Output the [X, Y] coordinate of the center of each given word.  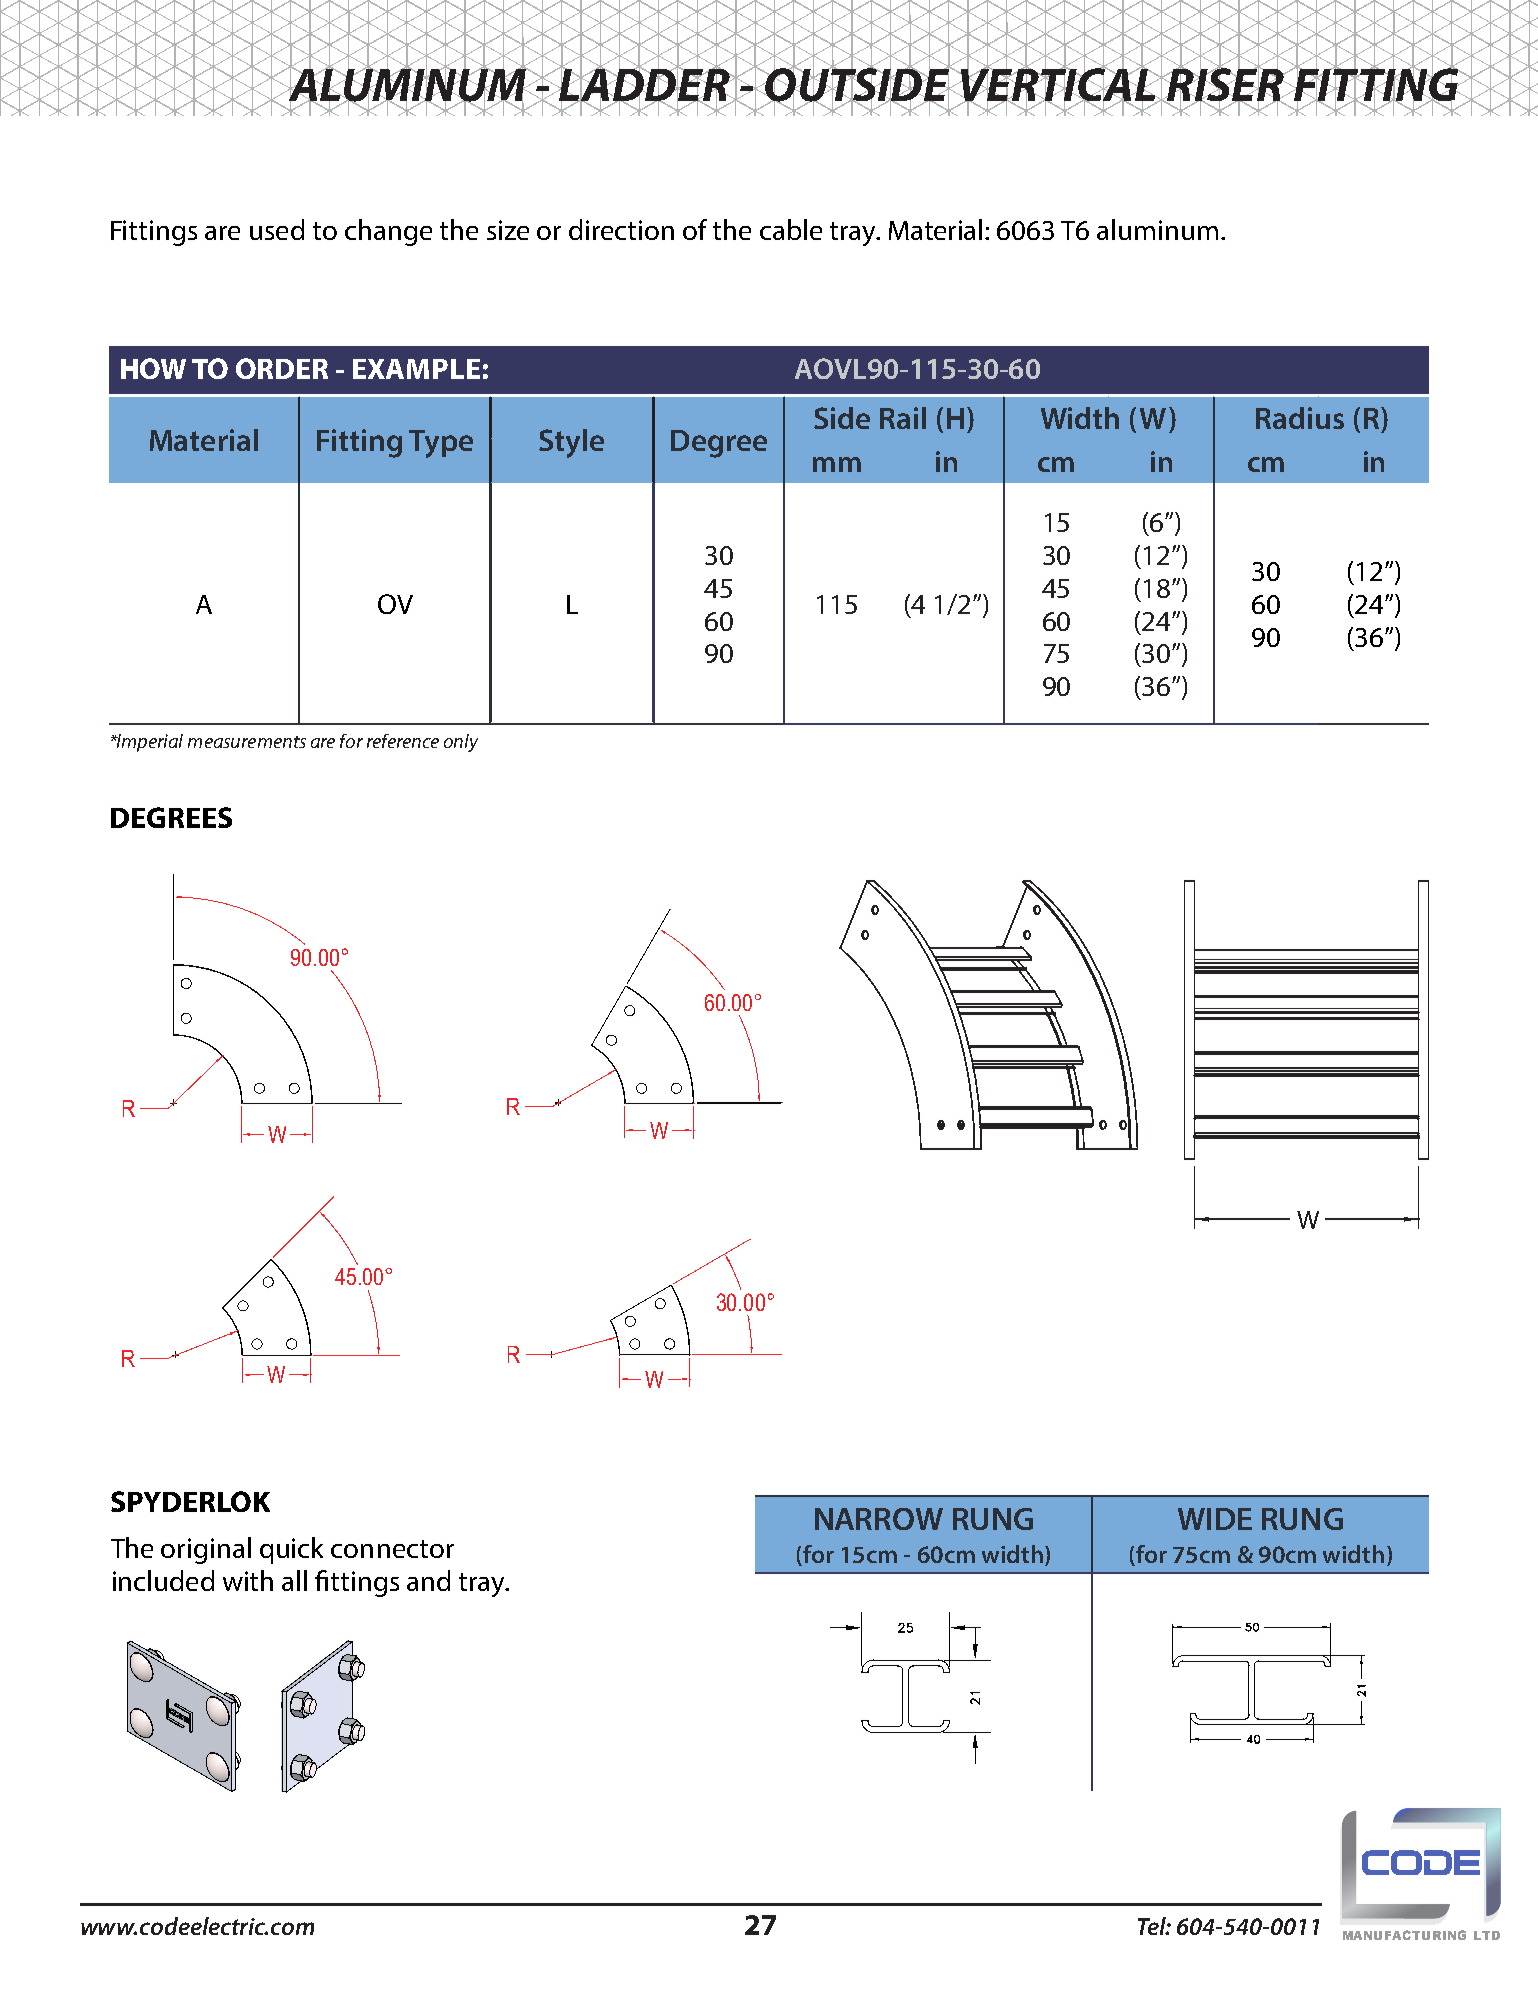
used [277, 229]
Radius [1300, 418]
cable [791, 229]
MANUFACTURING [1404, 1935]
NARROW [879, 1519]
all [294, 1580]
